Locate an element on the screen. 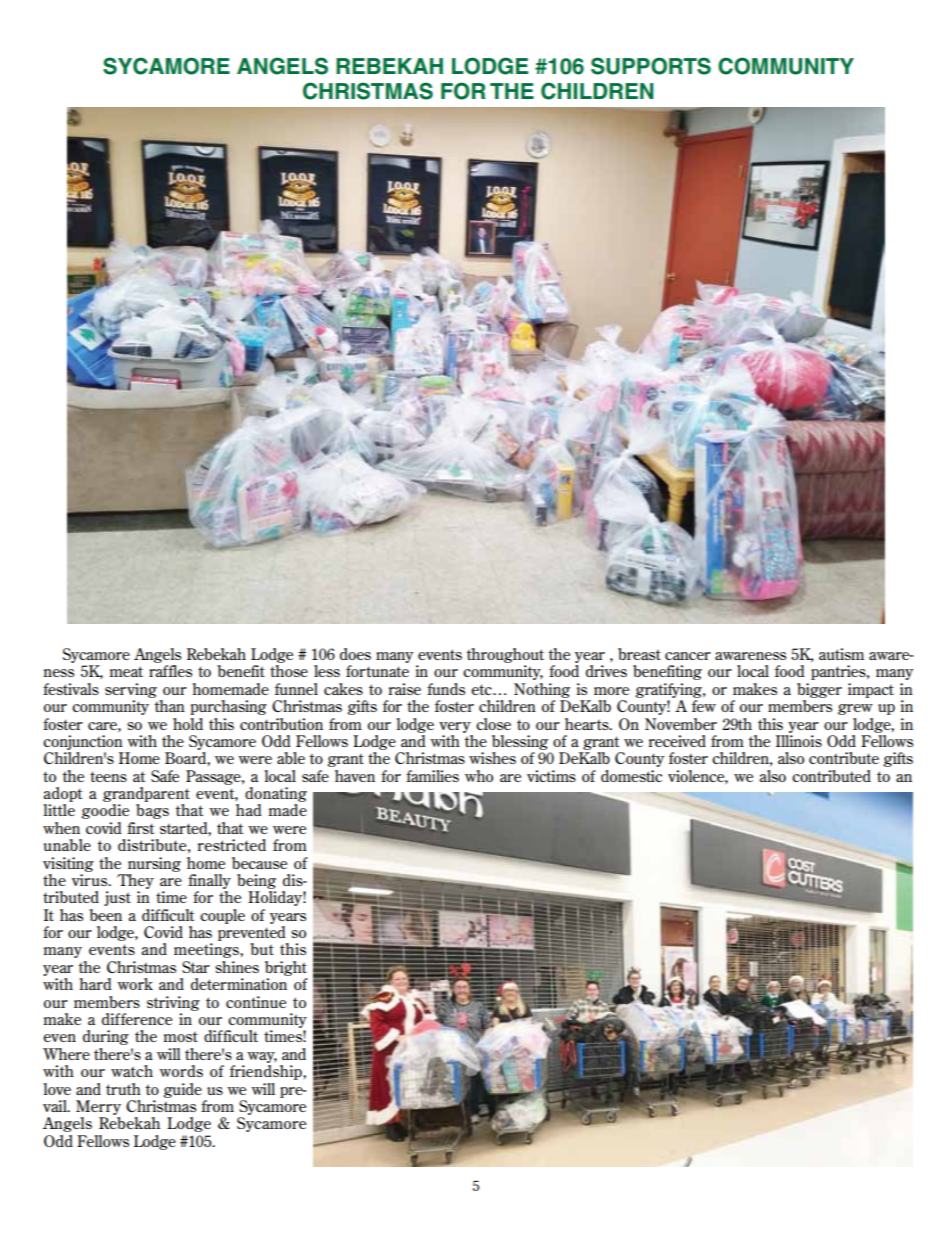  bigger is located at coordinates (819, 690).
